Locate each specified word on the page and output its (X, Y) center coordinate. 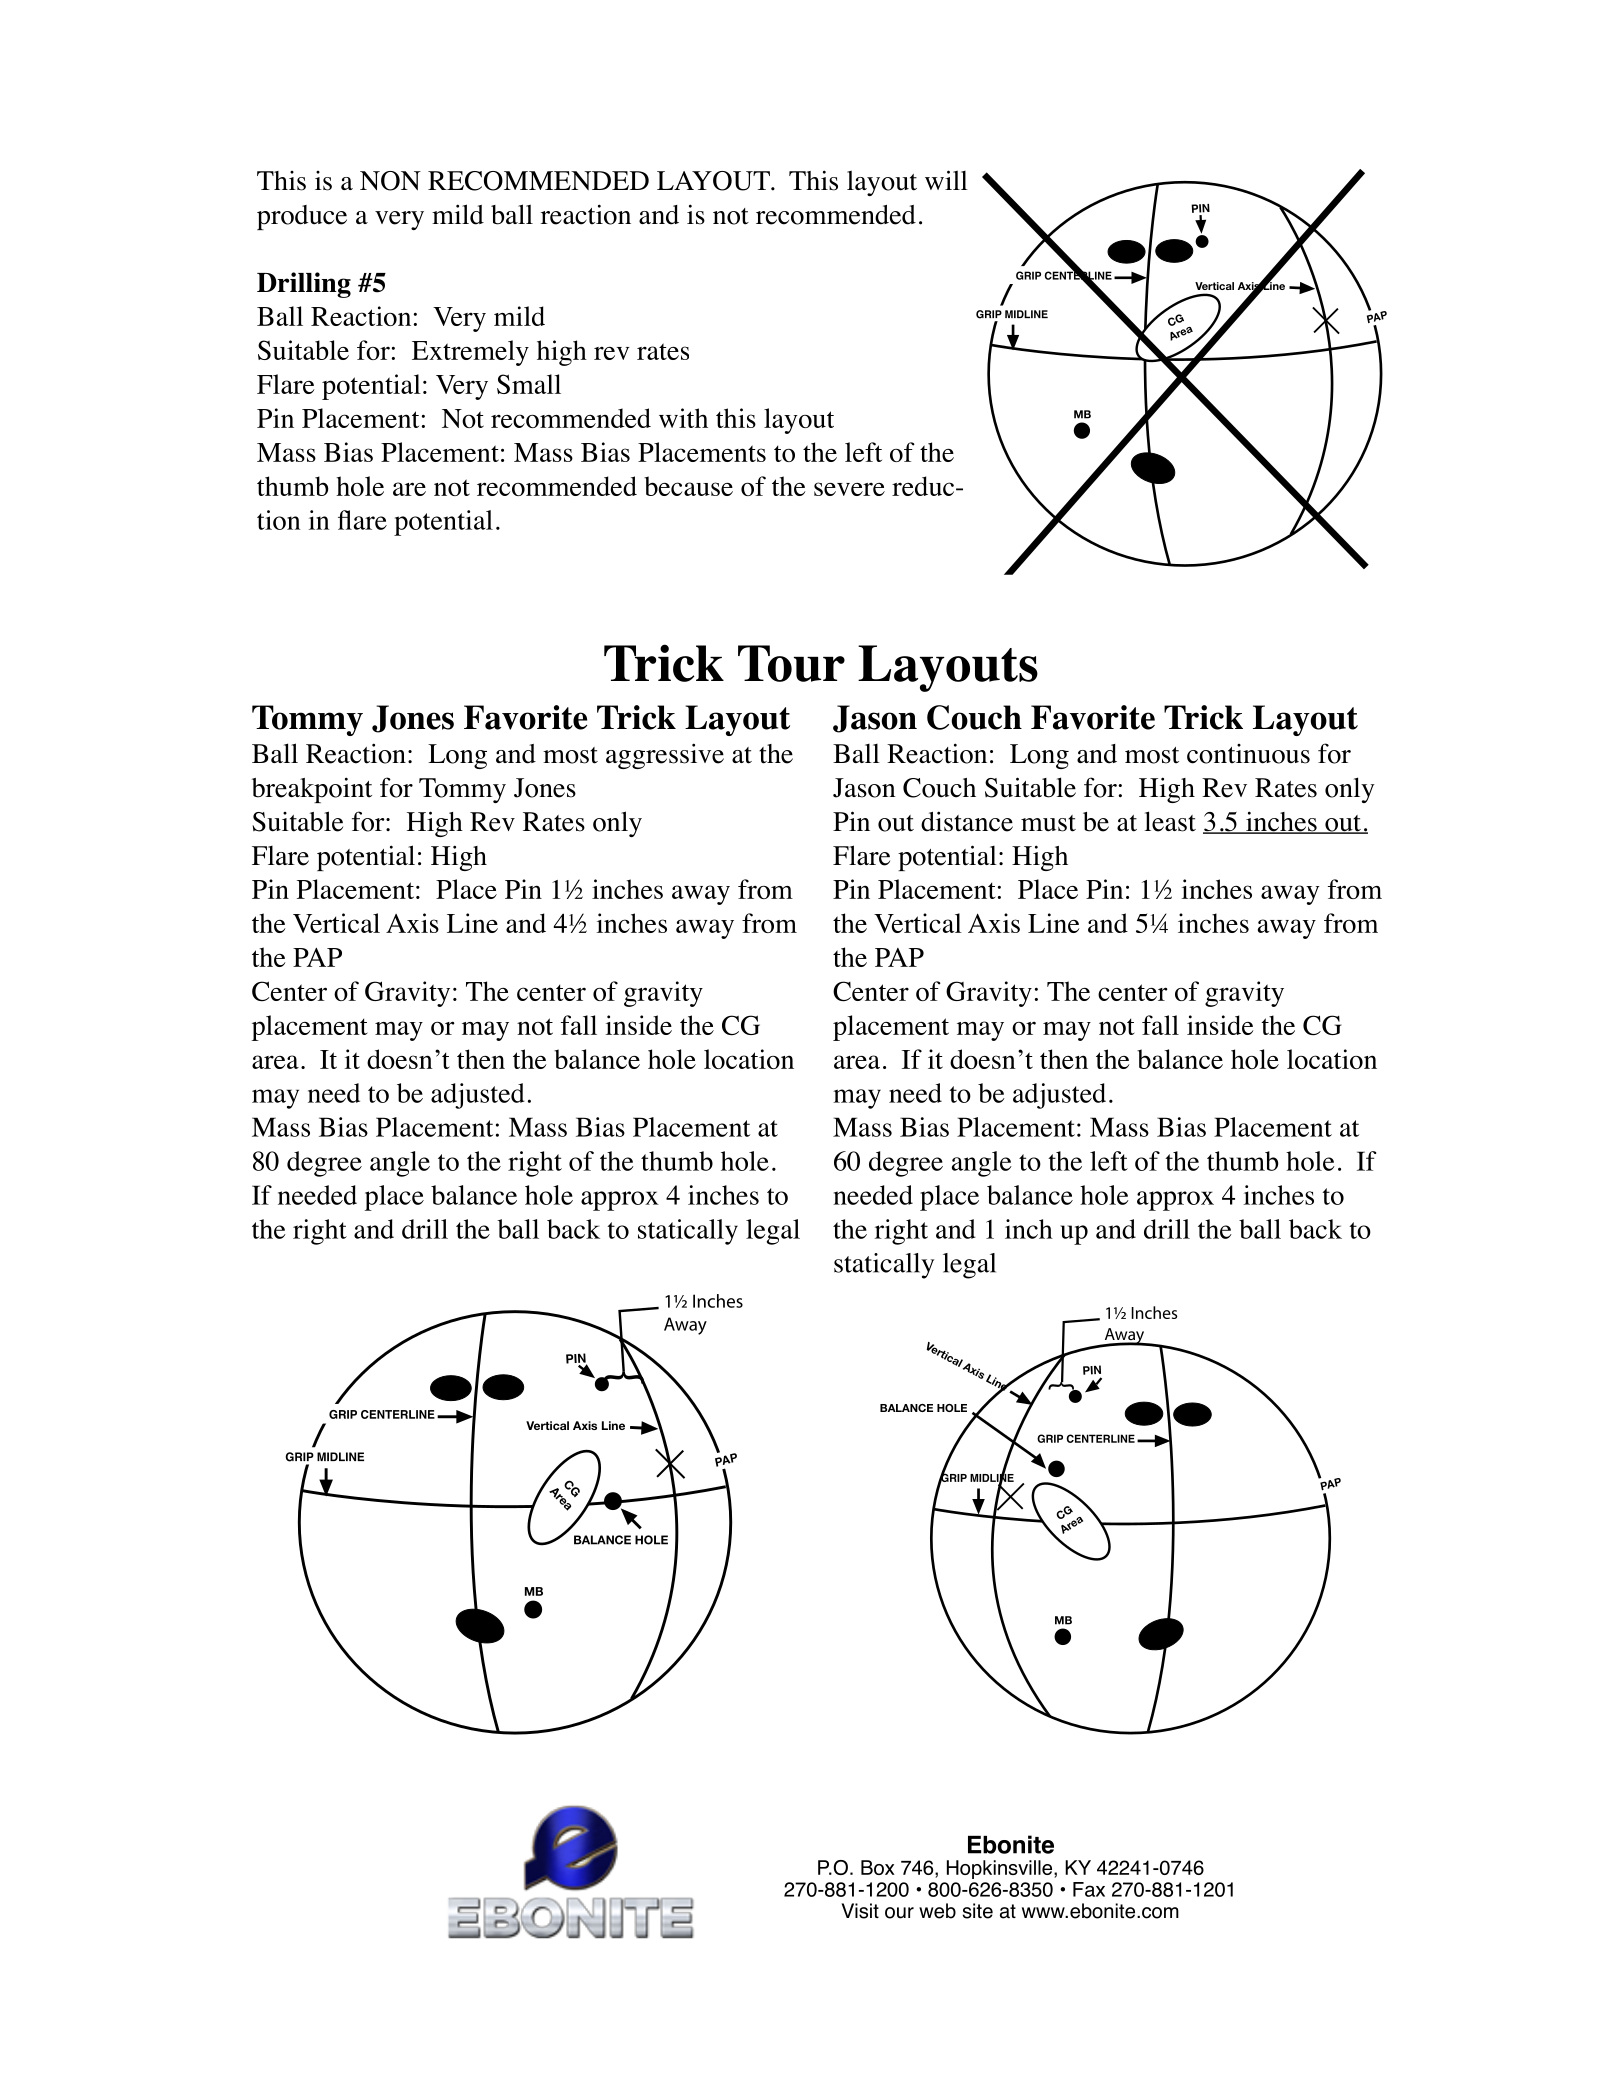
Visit (860, 1911)
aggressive (665, 756)
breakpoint (312, 790)
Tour (791, 663)
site (978, 1911)
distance (967, 821)
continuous (1248, 754)
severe (849, 489)
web (937, 1911)
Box (878, 1867)
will (946, 180)
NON (390, 181)
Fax (1089, 1889)
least (1170, 821)
